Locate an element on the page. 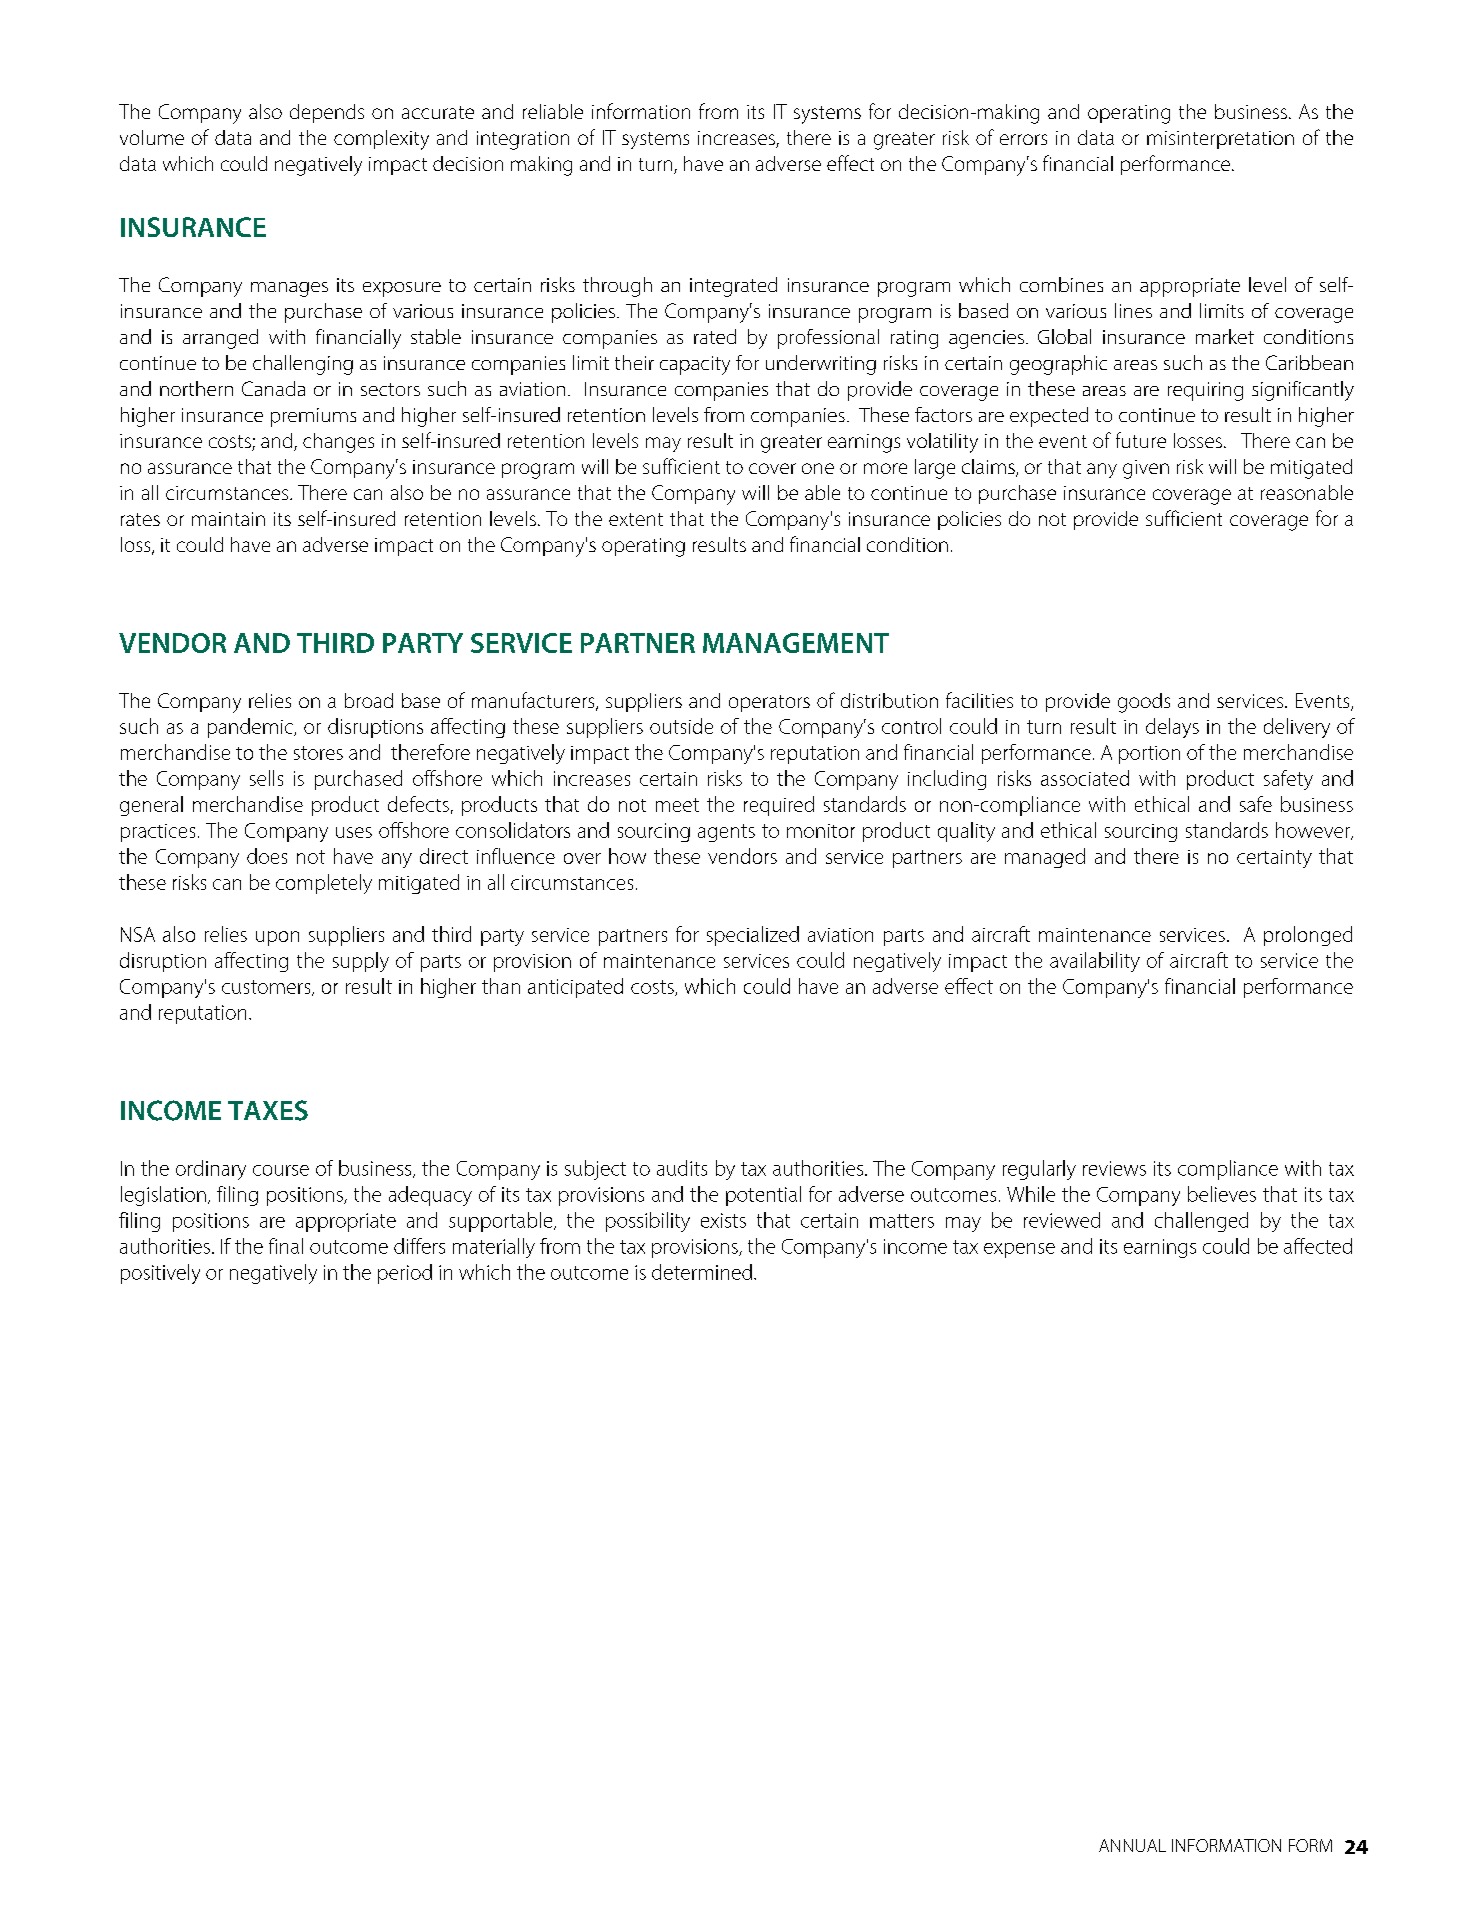 Image resolution: width=1472 pixels, height=1905 pixels. final is located at coordinates (286, 1246).
